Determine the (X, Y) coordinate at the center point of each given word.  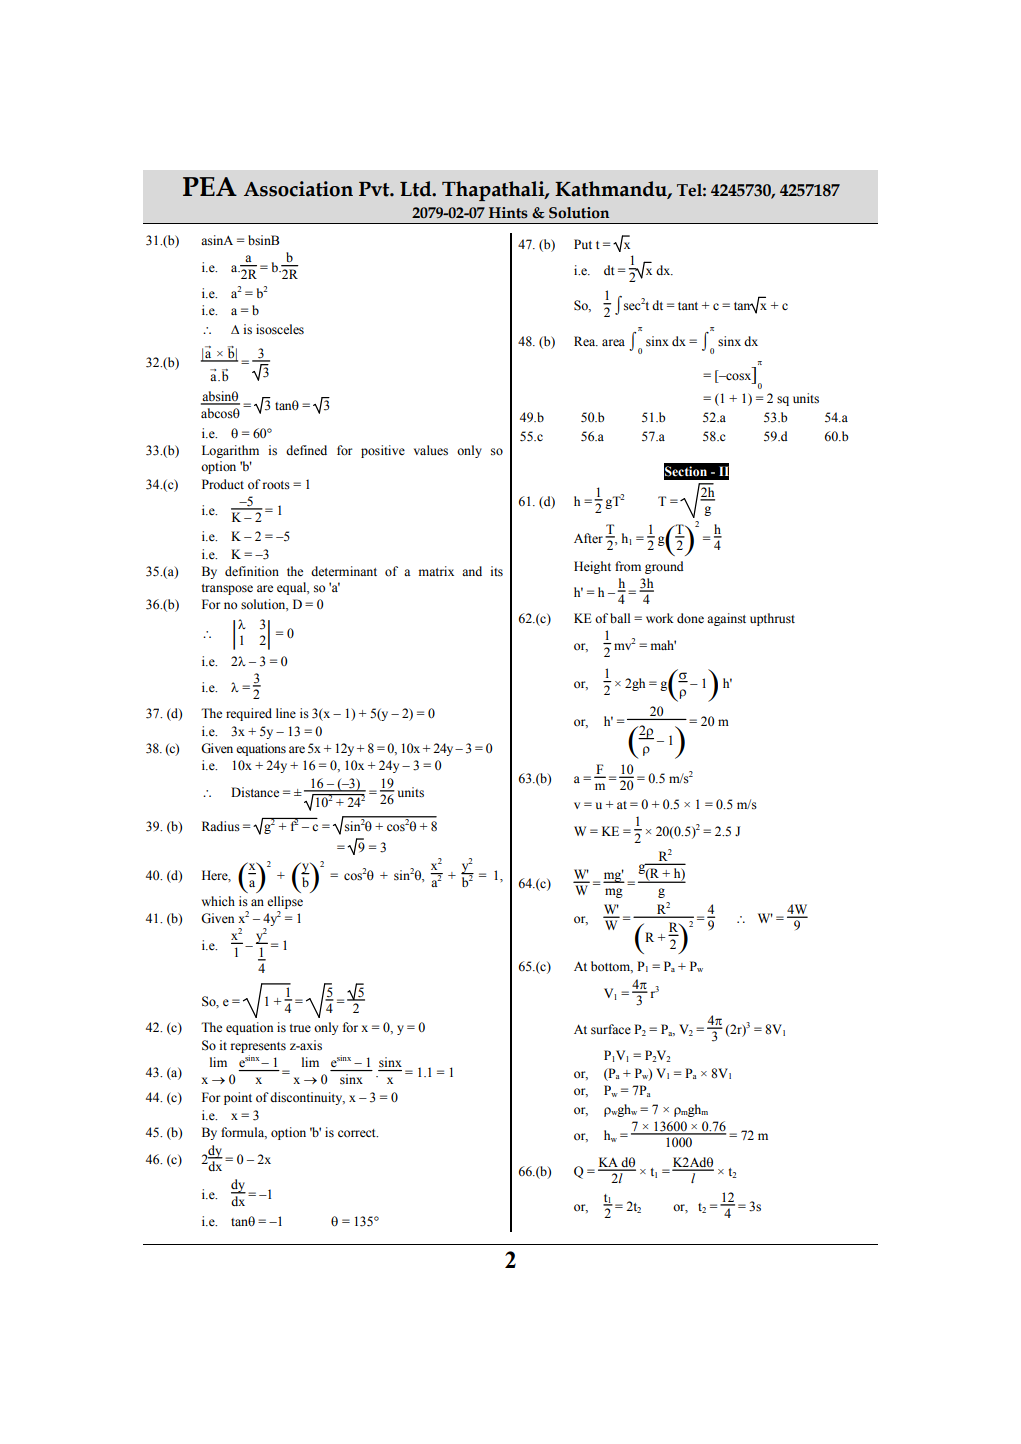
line (286, 713)
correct (358, 1133)
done (690, 618)
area (613, 342)
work (660, 618)
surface (611, 1029)
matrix (436, 571)
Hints (508, 213)
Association (298, 189)
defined (306, 450)
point (238, 1098)
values (431, 450)
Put (583, 244)
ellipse (285, 902)
